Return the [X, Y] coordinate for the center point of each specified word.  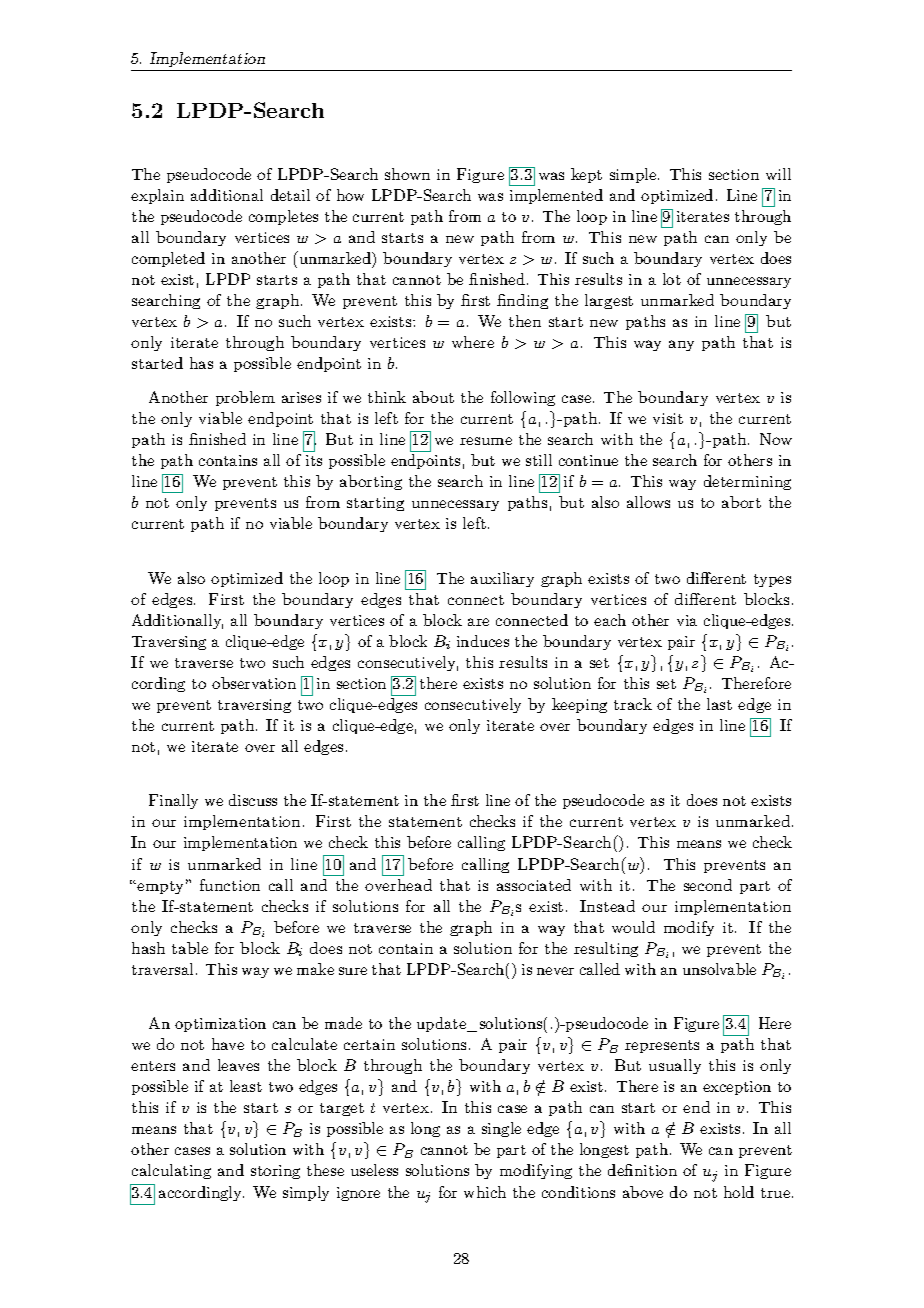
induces [483, 641]
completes [283, 217]
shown [407, 174]
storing [275, 1172]
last [719, 704]
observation [254, 683]
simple [634, 175]
